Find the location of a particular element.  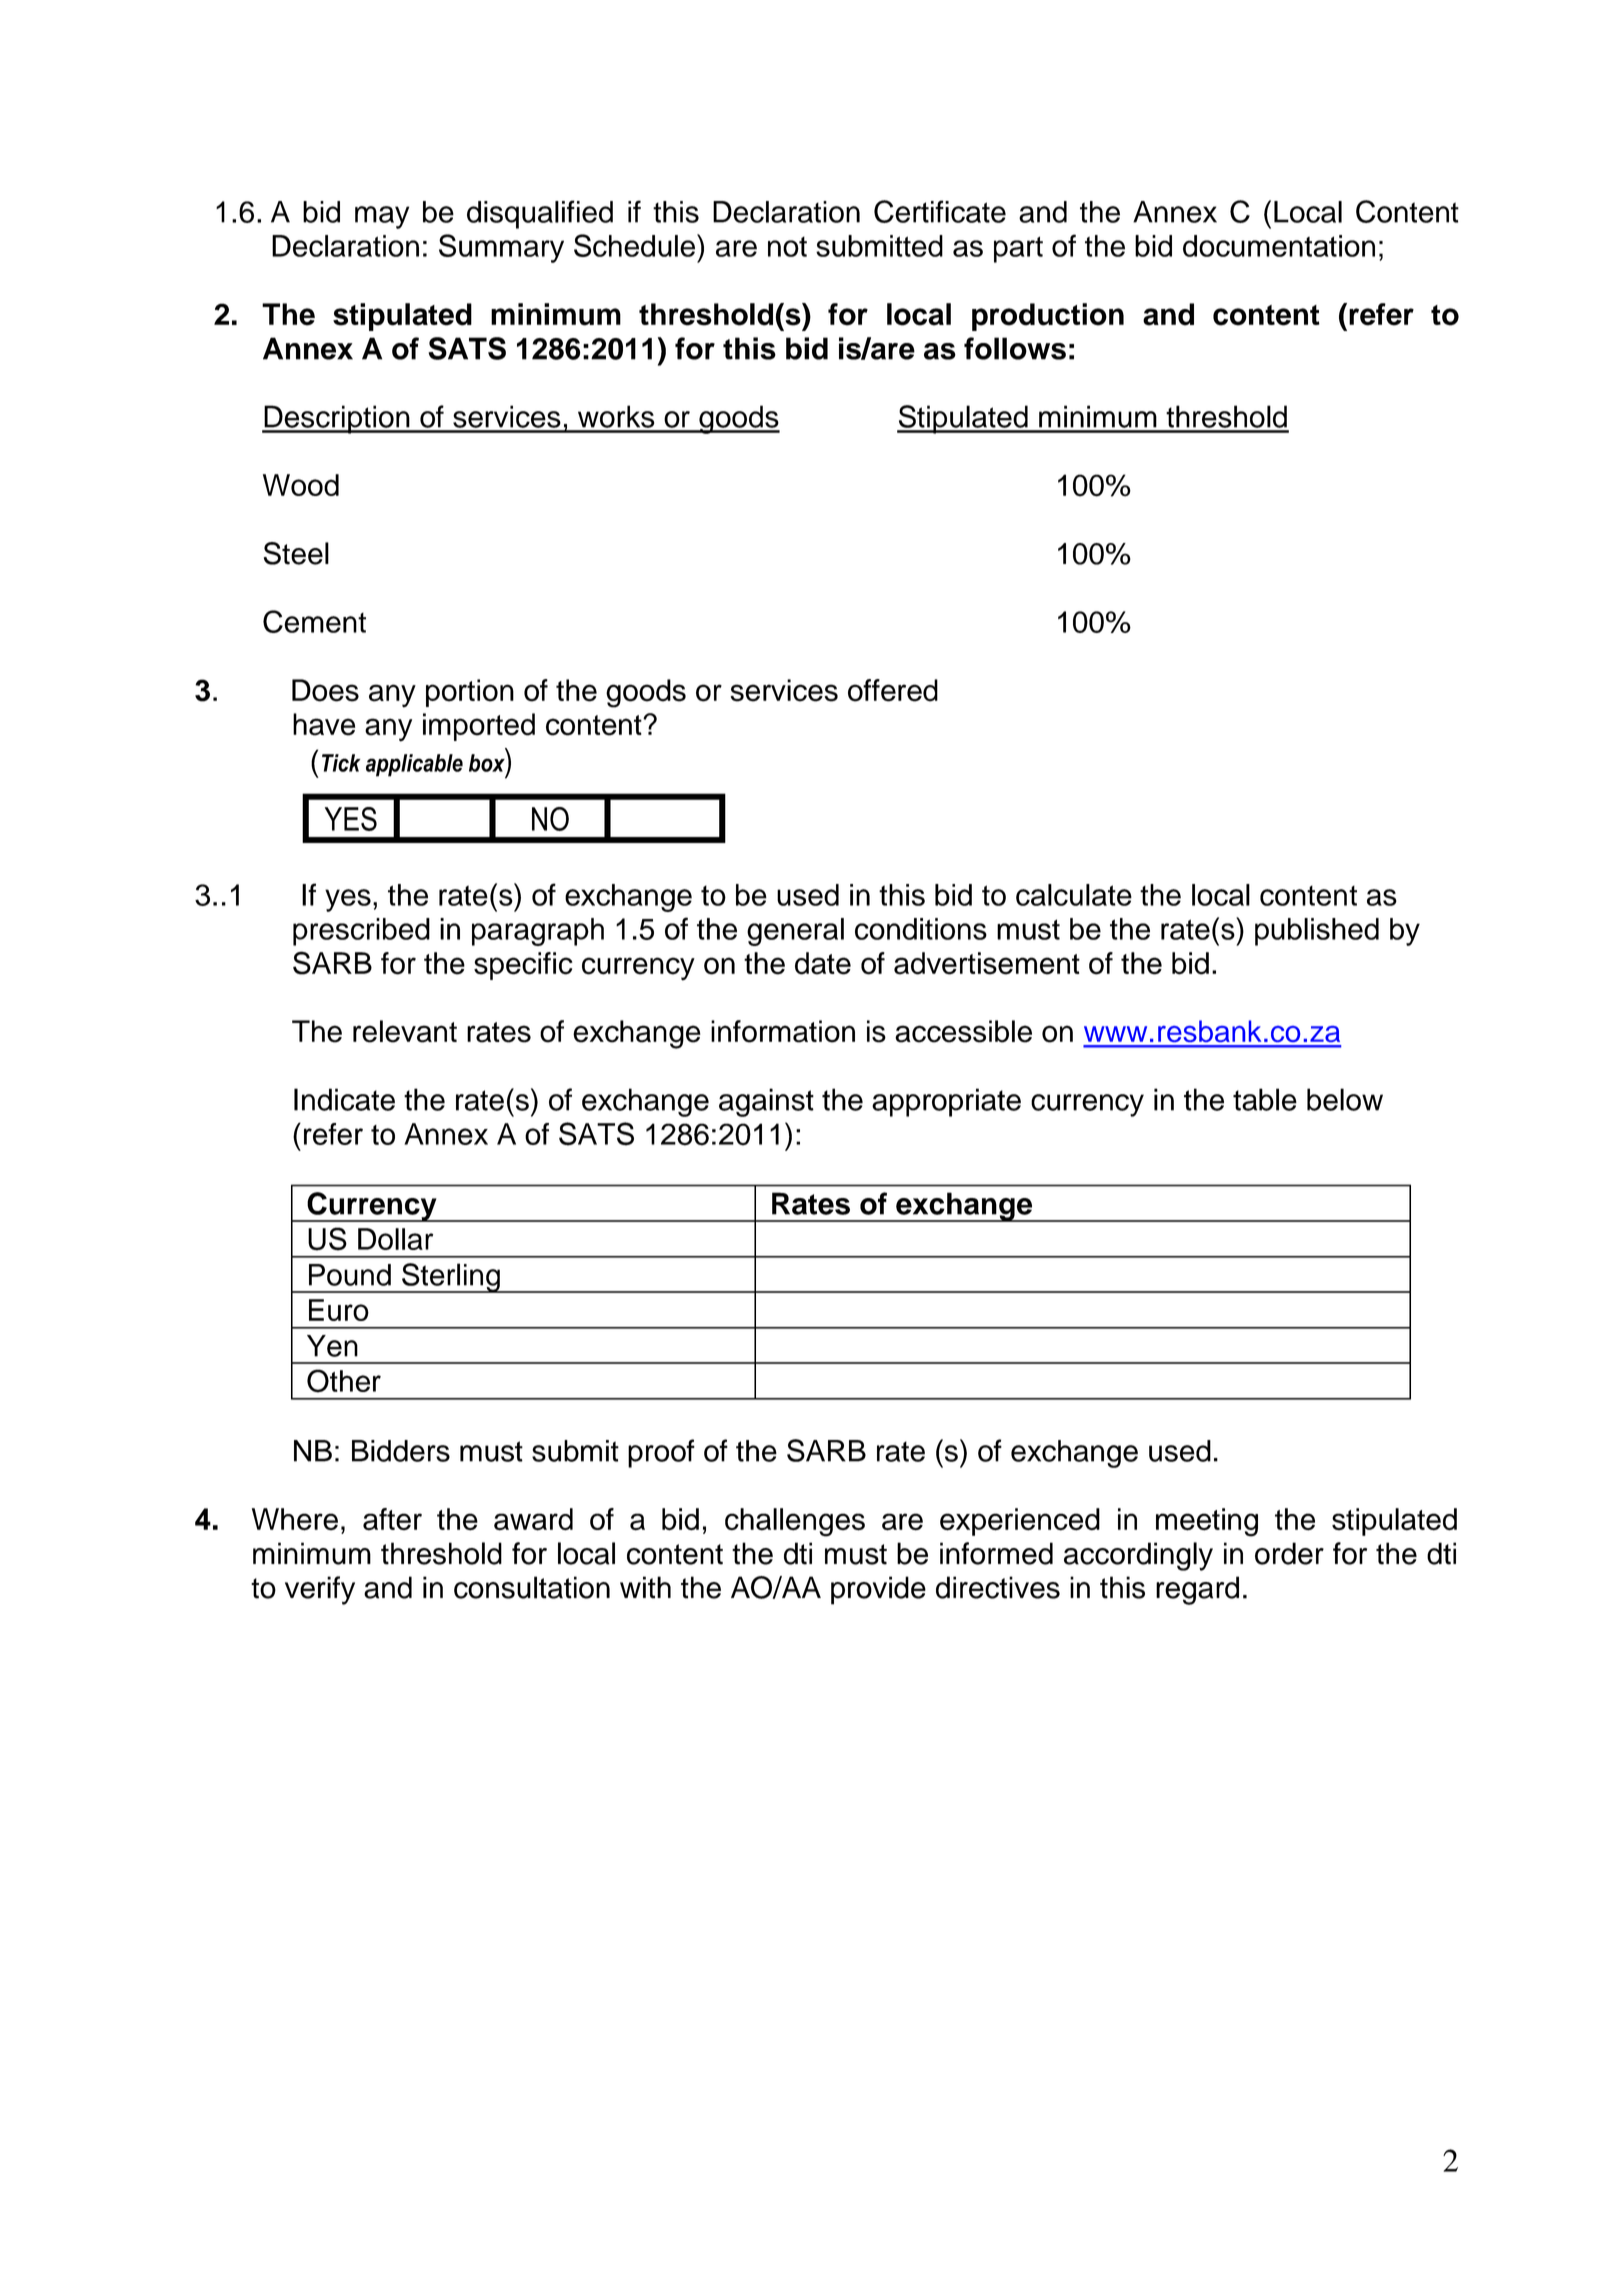

Dollar is located at coordinates (395, 1239).
